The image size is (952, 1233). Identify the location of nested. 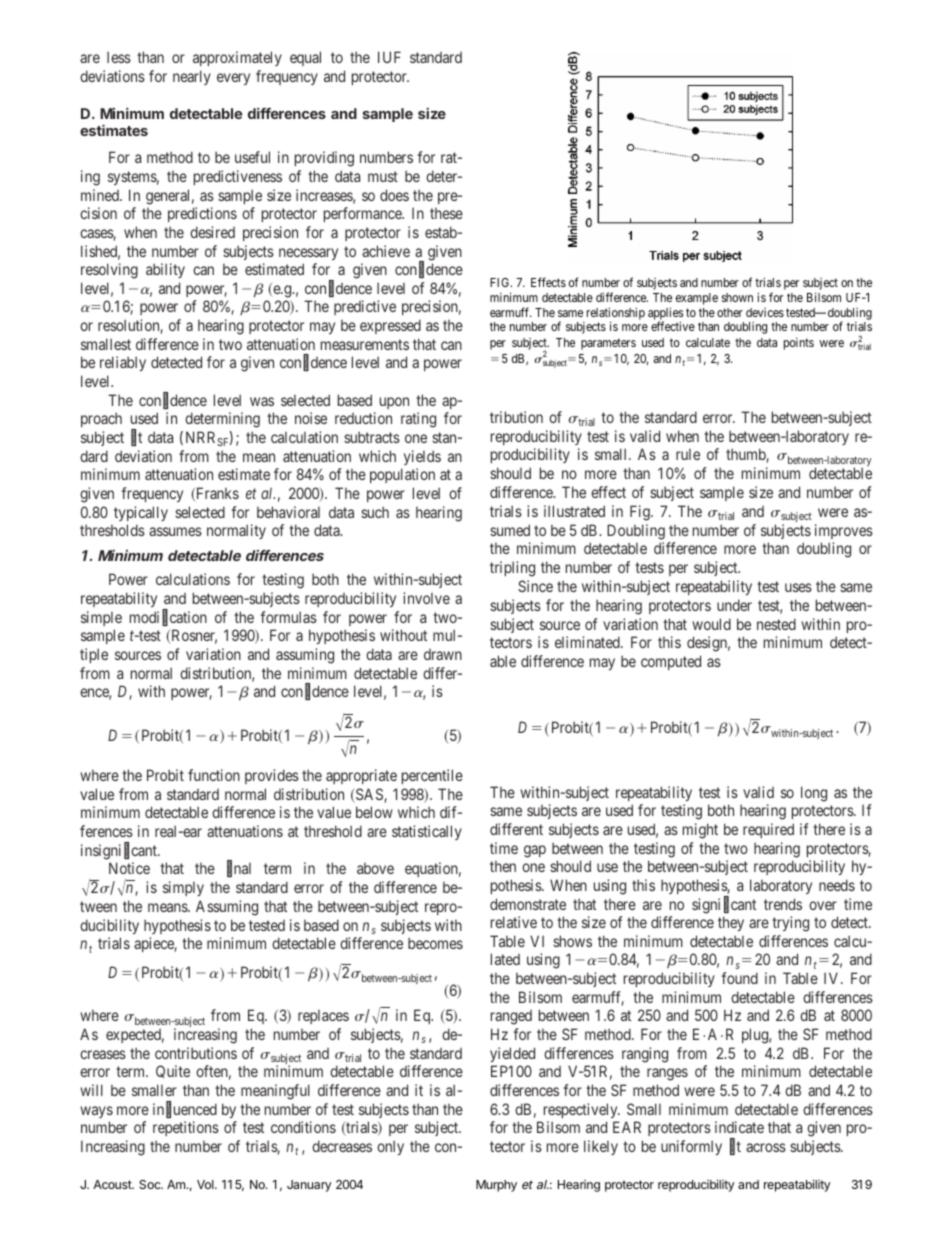
(776, 624).
